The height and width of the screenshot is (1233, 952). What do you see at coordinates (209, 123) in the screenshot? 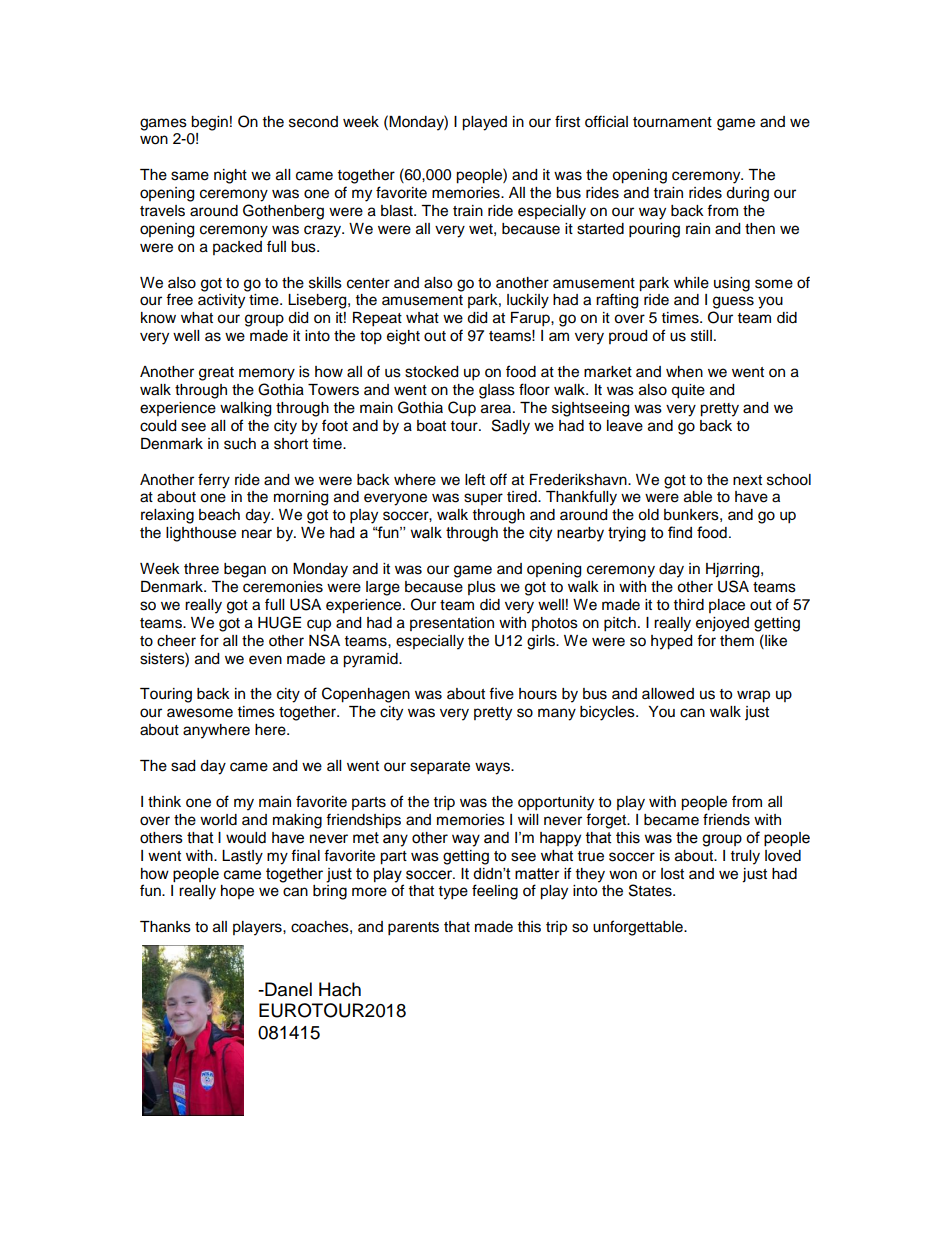
I see `begin` at bounding box center [209, 123].
